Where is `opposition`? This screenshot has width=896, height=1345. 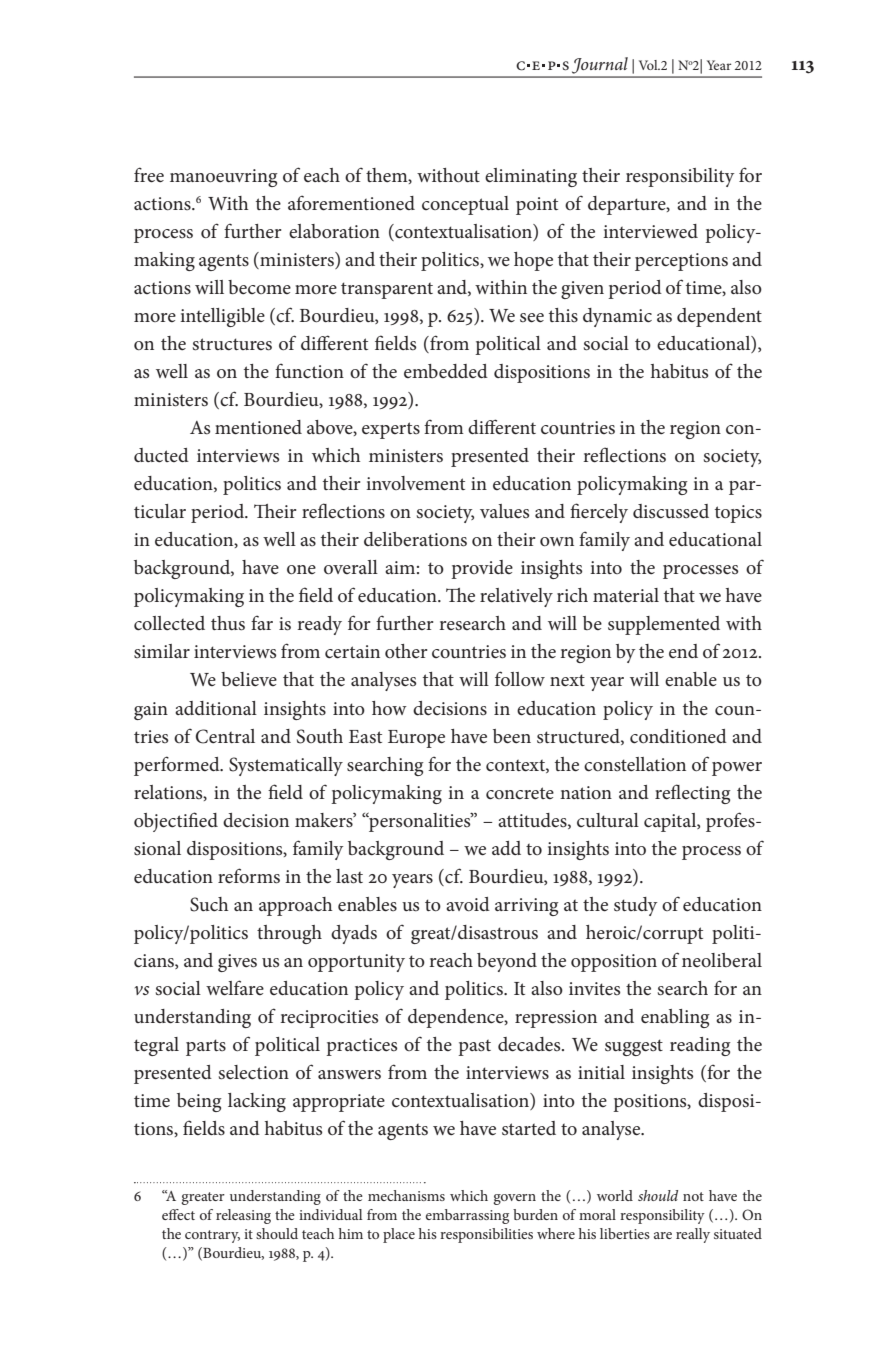
opposition is located at coordinates (614, 963).
